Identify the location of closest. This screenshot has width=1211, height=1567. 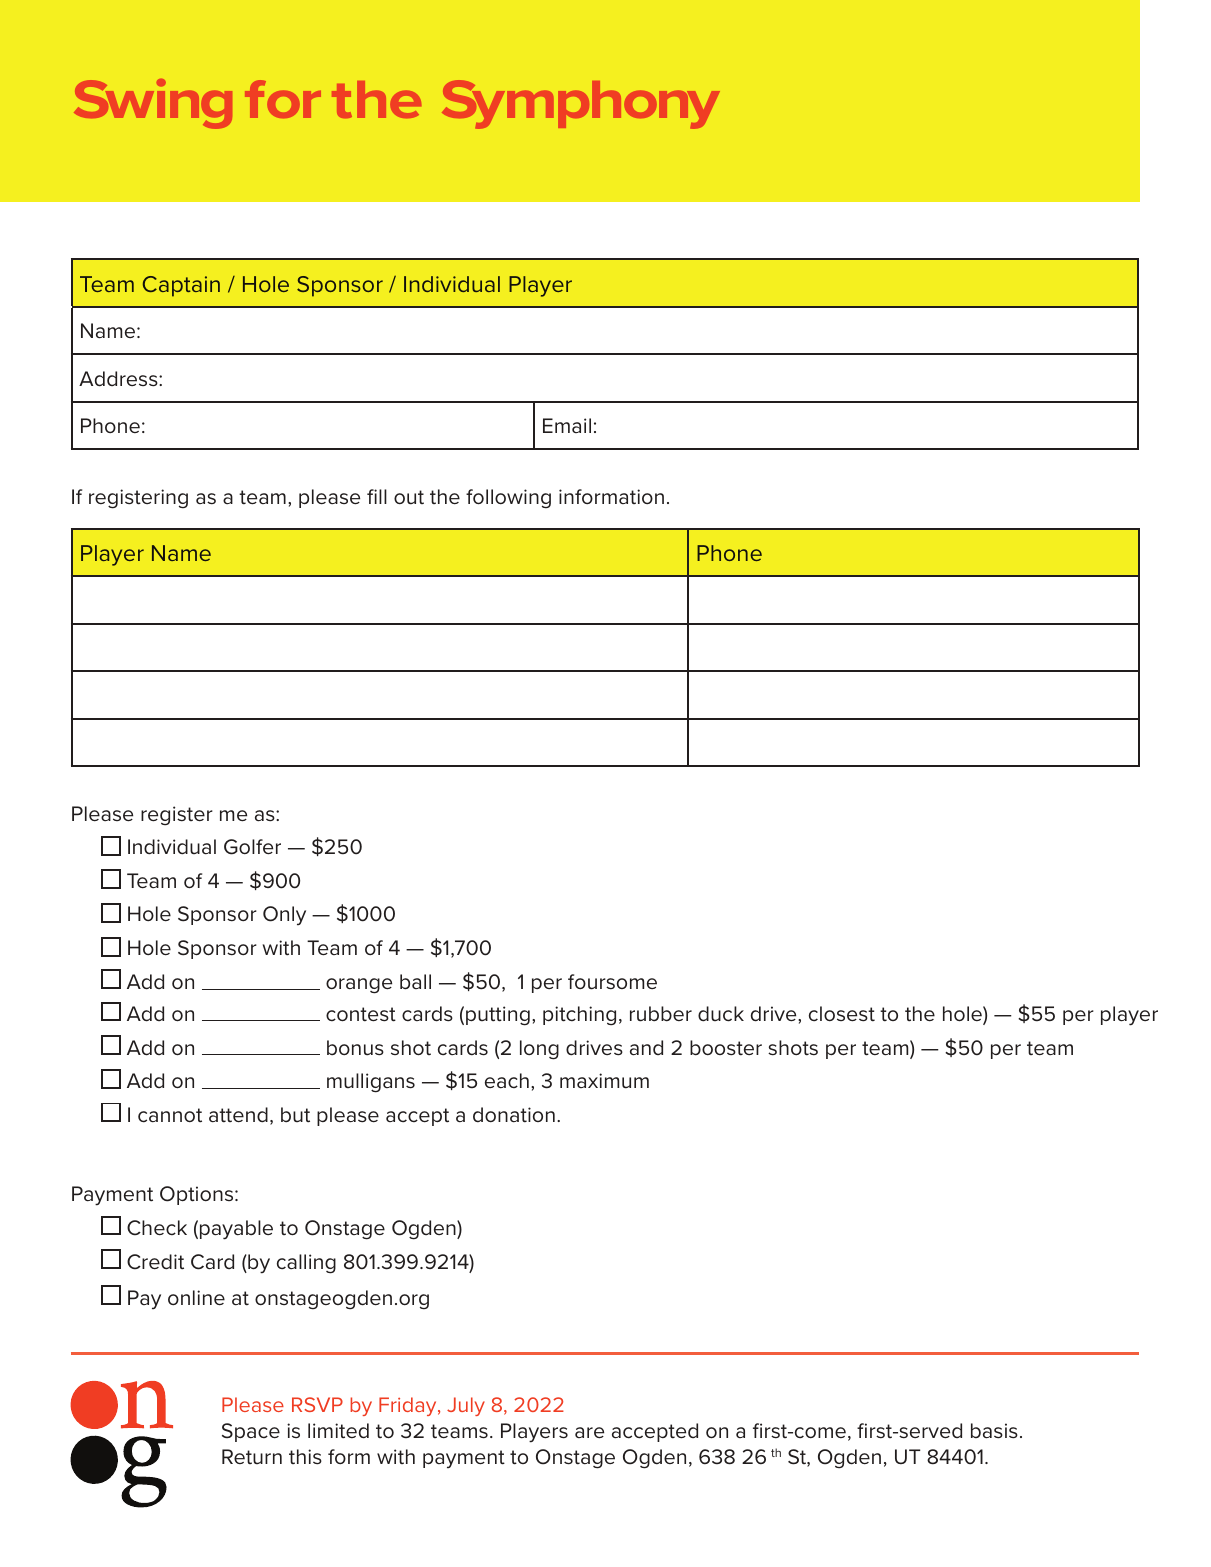
(842, 1014).
